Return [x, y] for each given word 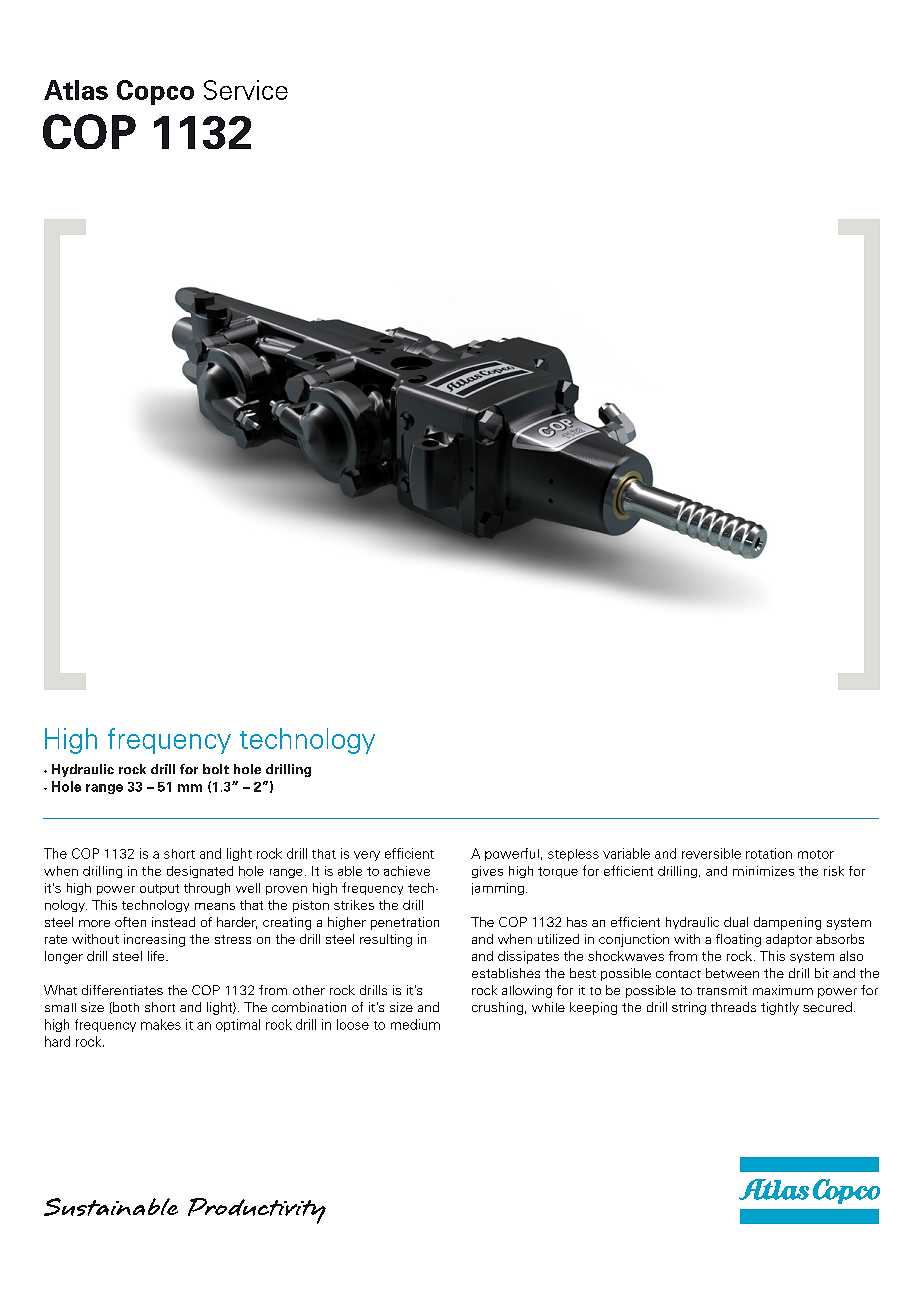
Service [246, 90]
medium [415, 1024]
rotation [769, 853]
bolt [216, 769]
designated [200, 872]
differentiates [122, 990]
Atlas [76, 90]
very [367, 856]
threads [733, 1007]
